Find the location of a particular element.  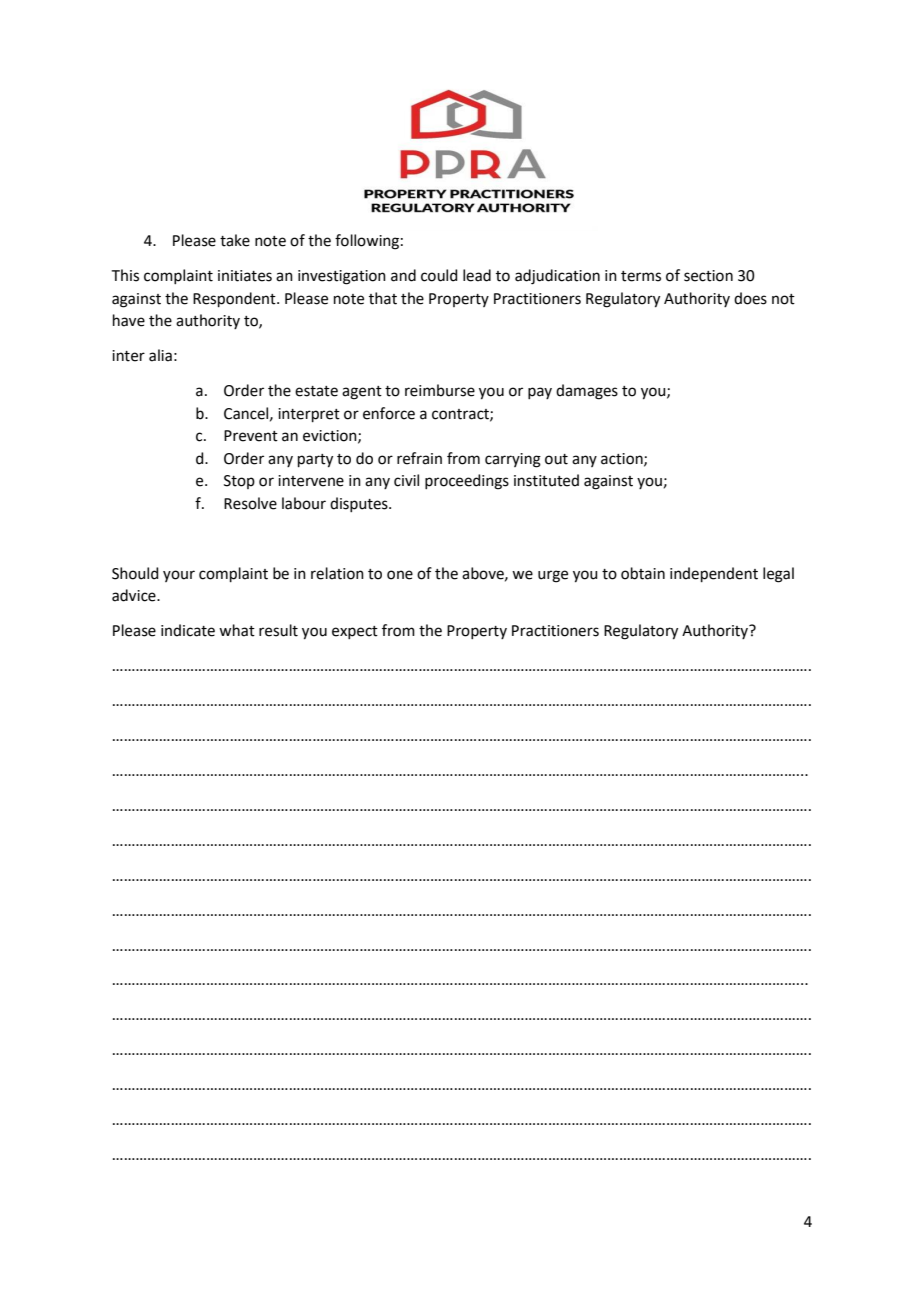

take is located at coordinates (235, 240).
